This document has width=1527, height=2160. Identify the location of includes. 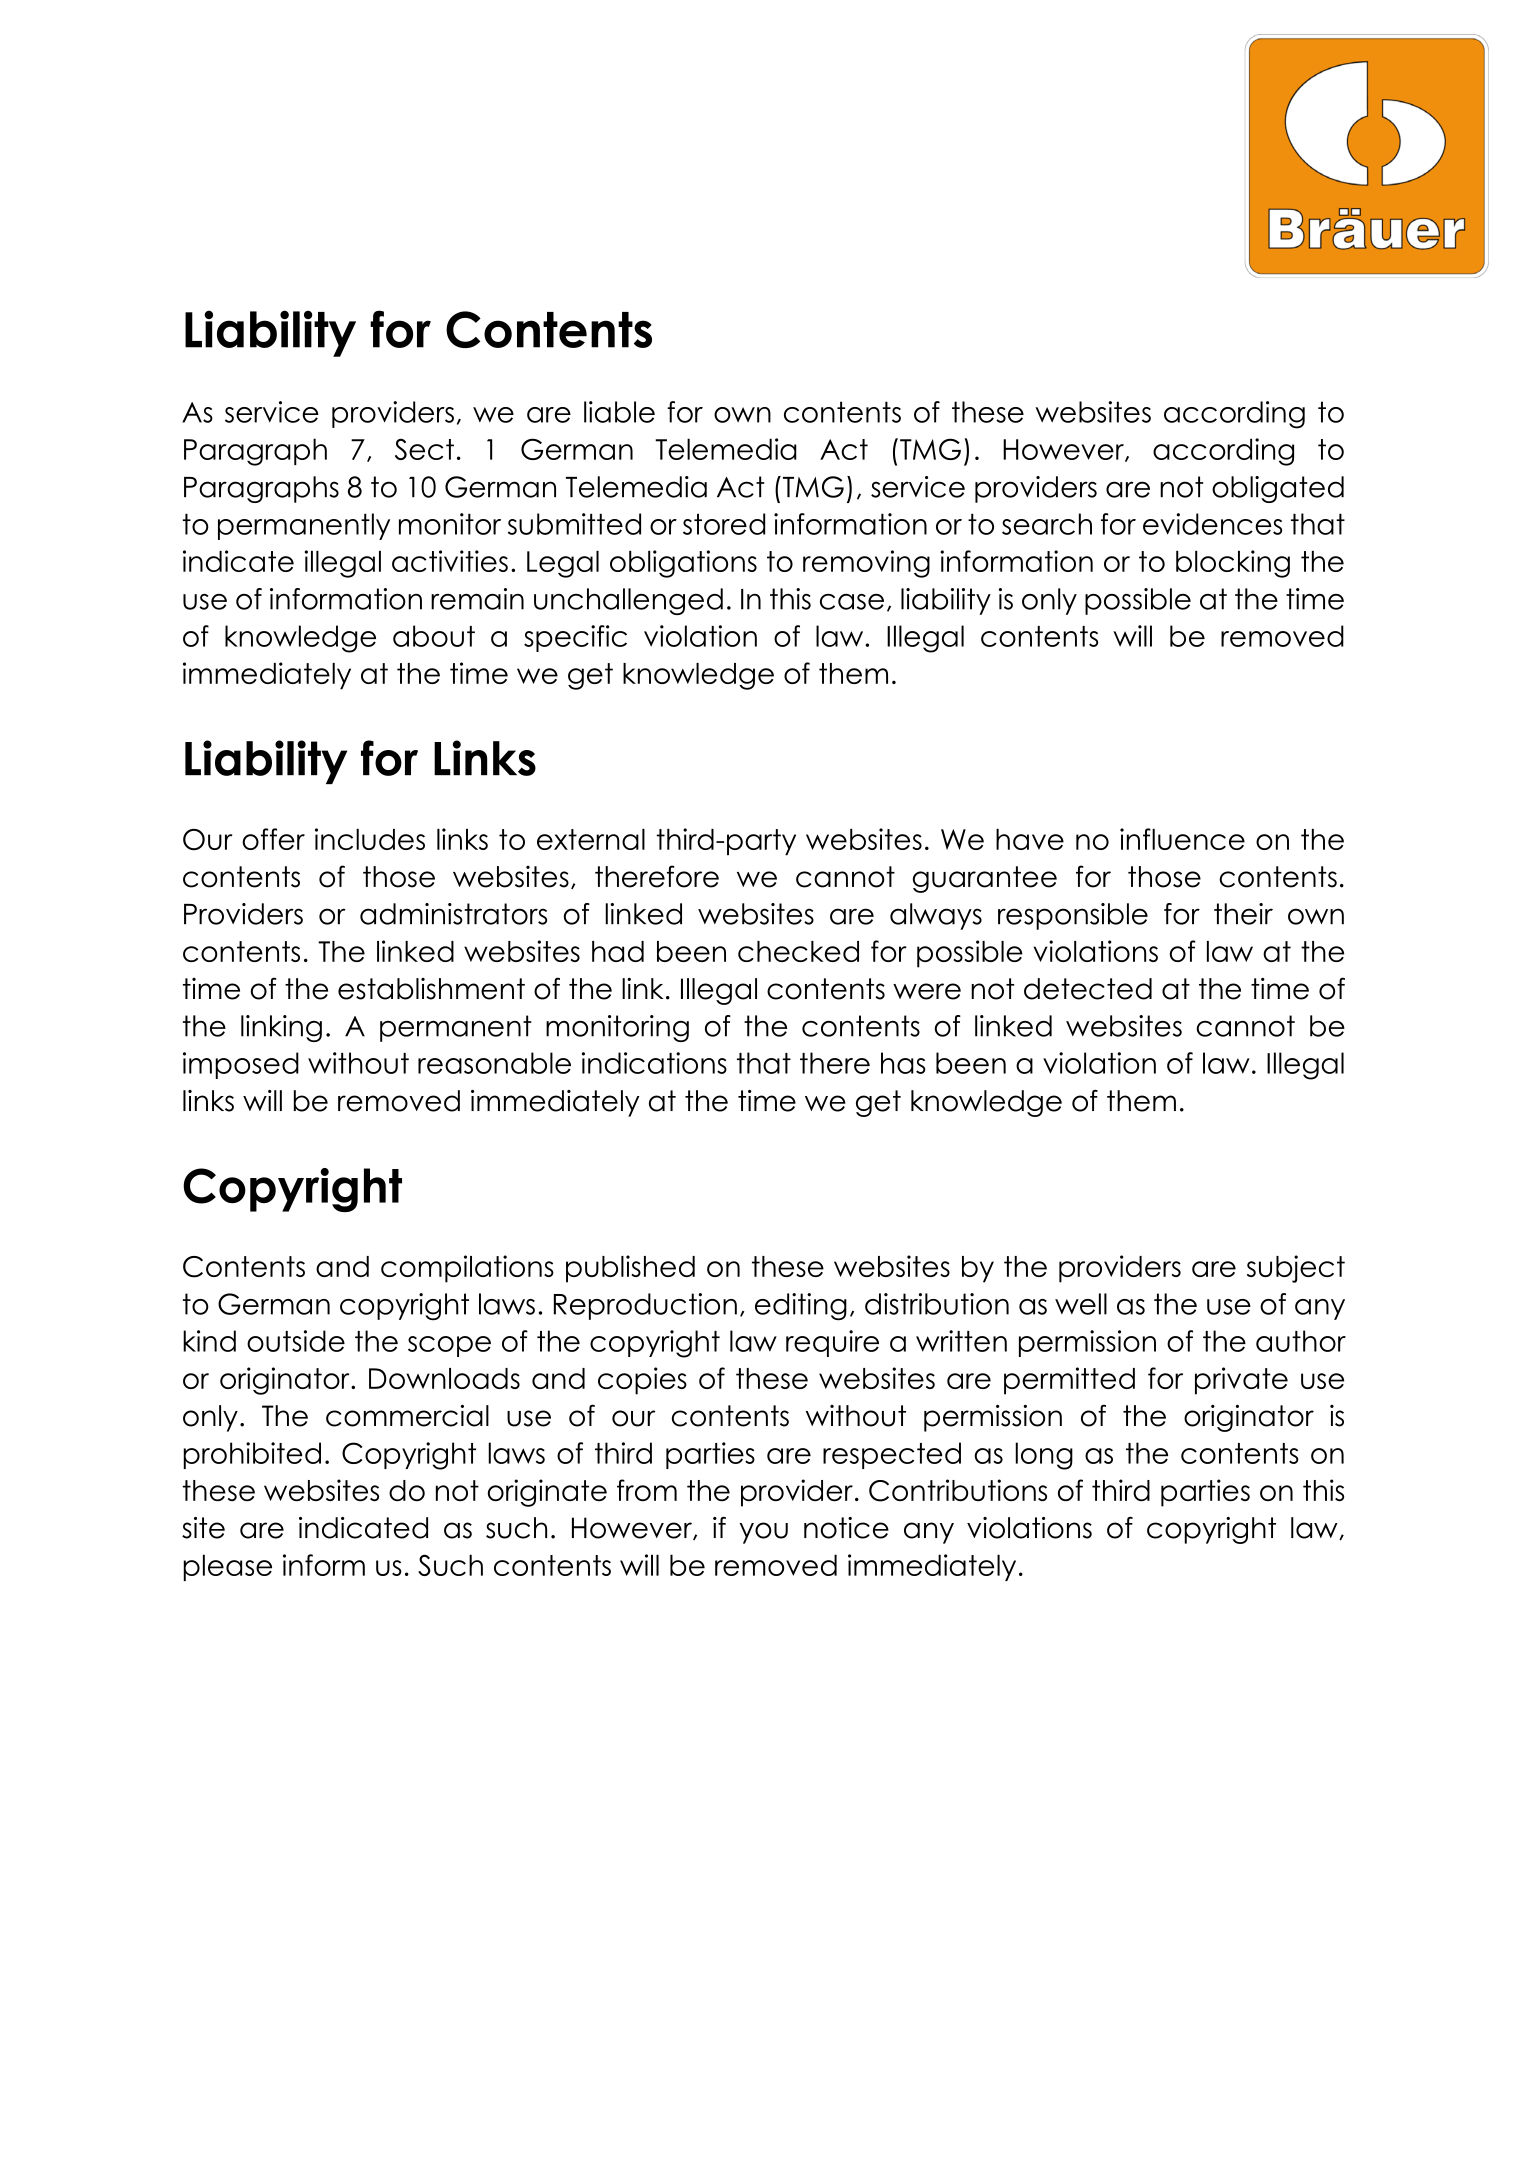
(370, 839).
